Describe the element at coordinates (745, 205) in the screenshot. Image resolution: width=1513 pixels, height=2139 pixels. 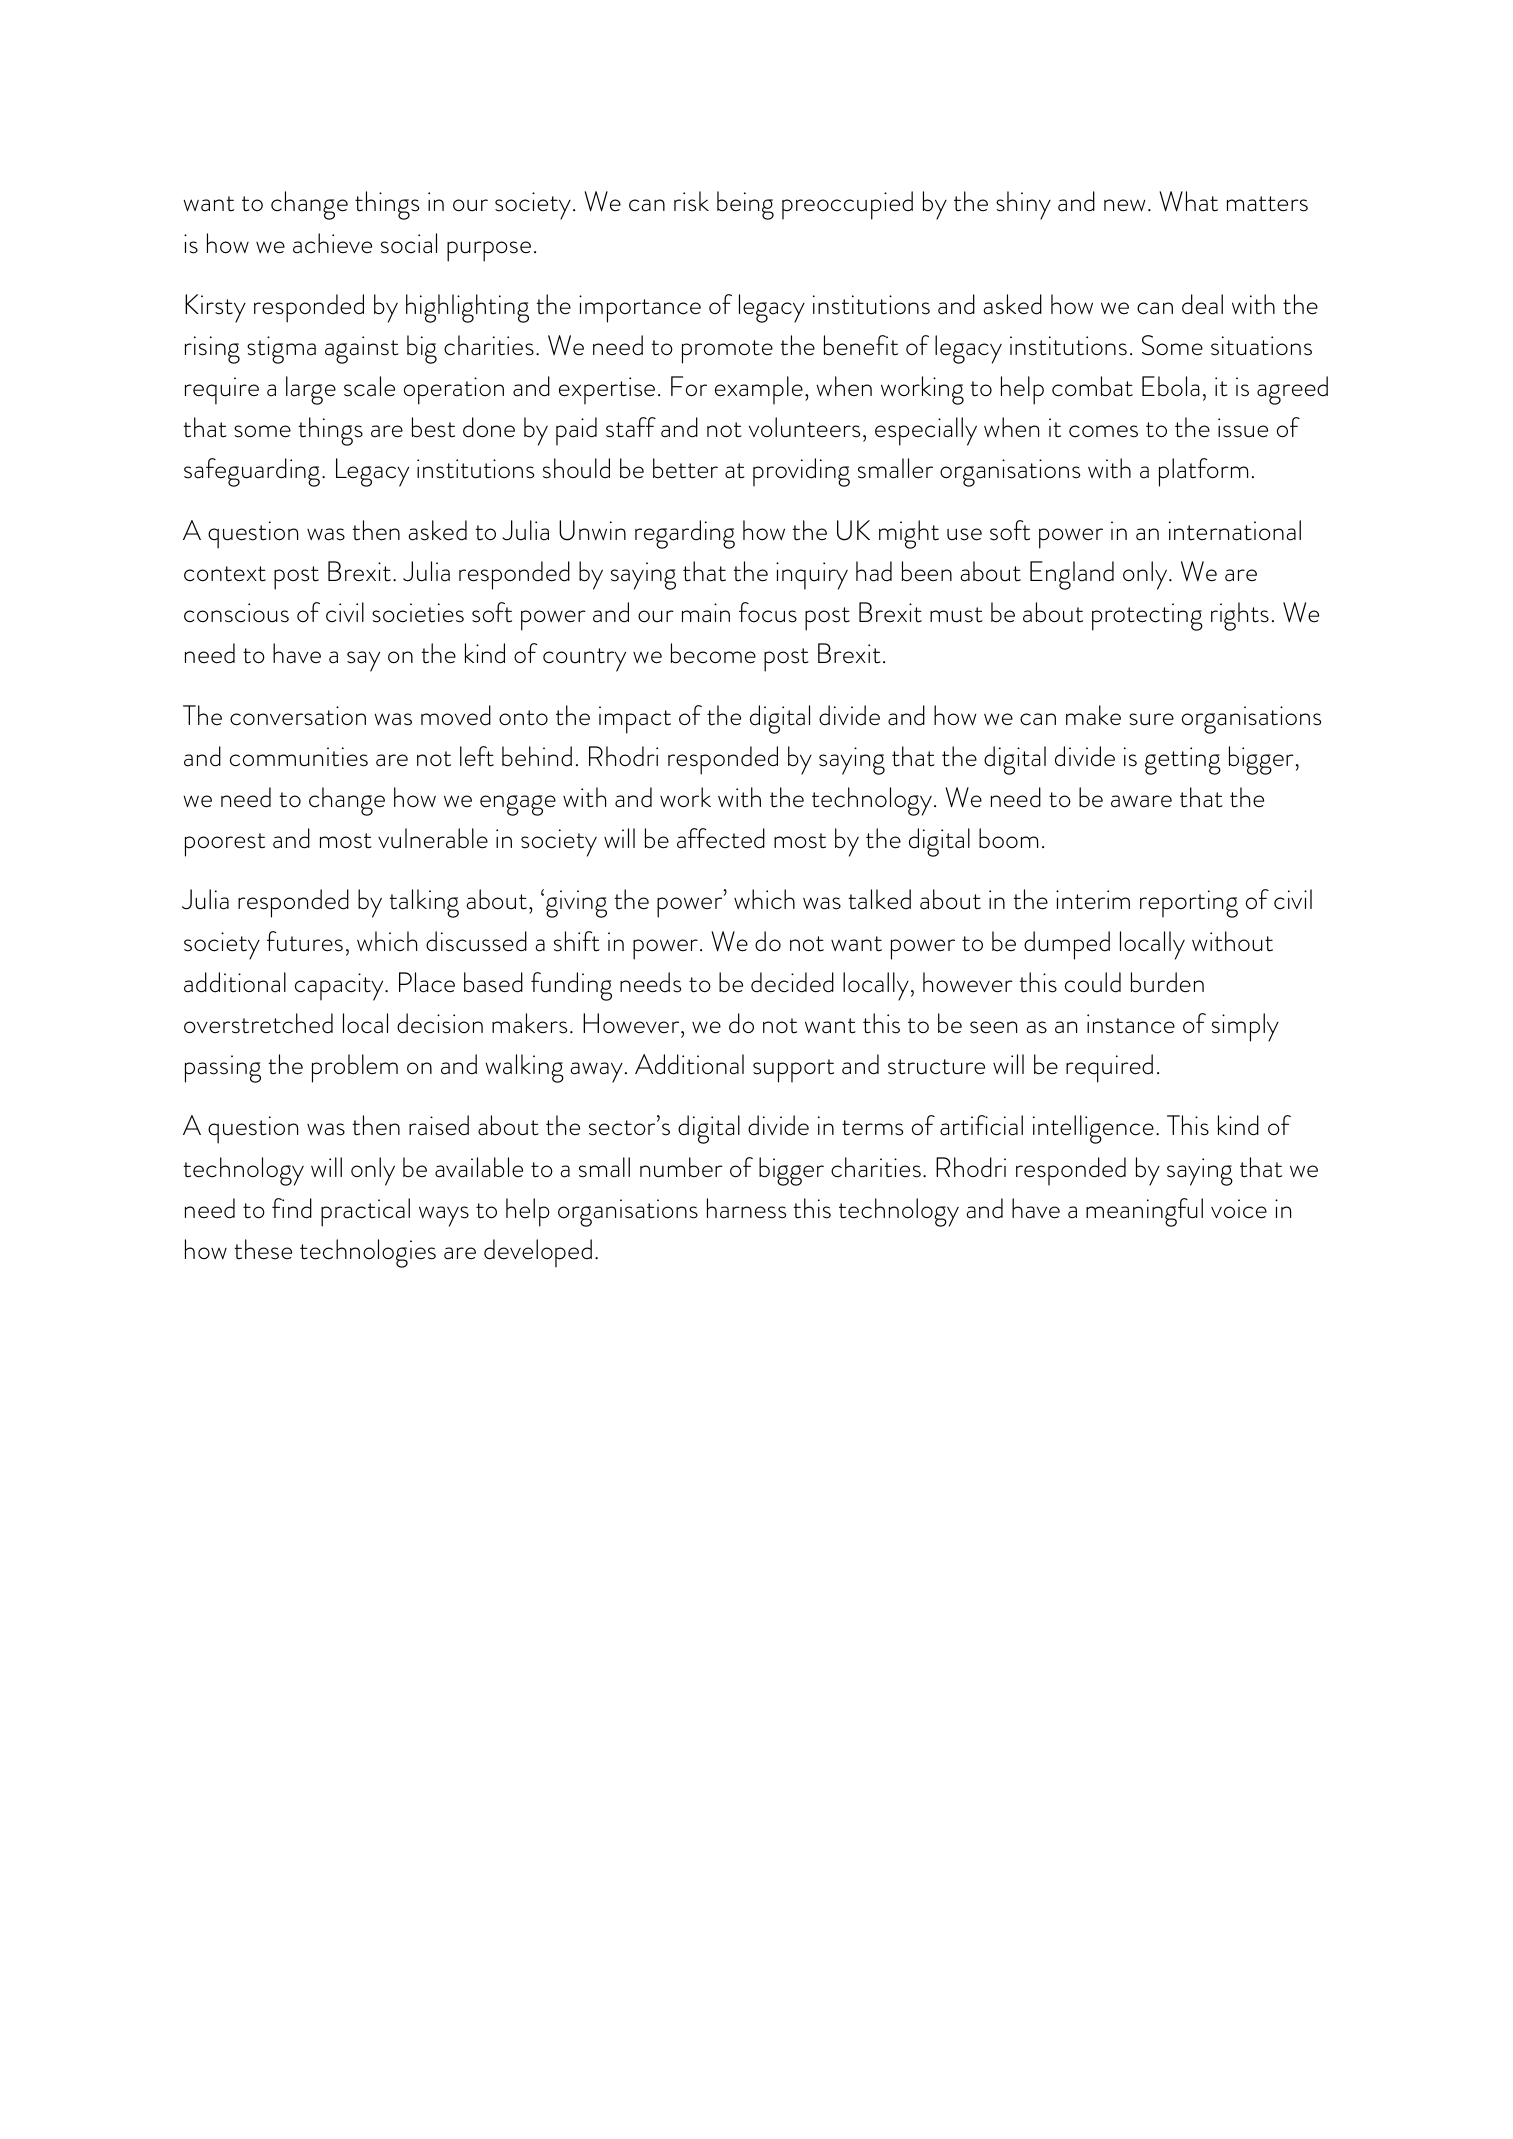
I see `being` at that location.
